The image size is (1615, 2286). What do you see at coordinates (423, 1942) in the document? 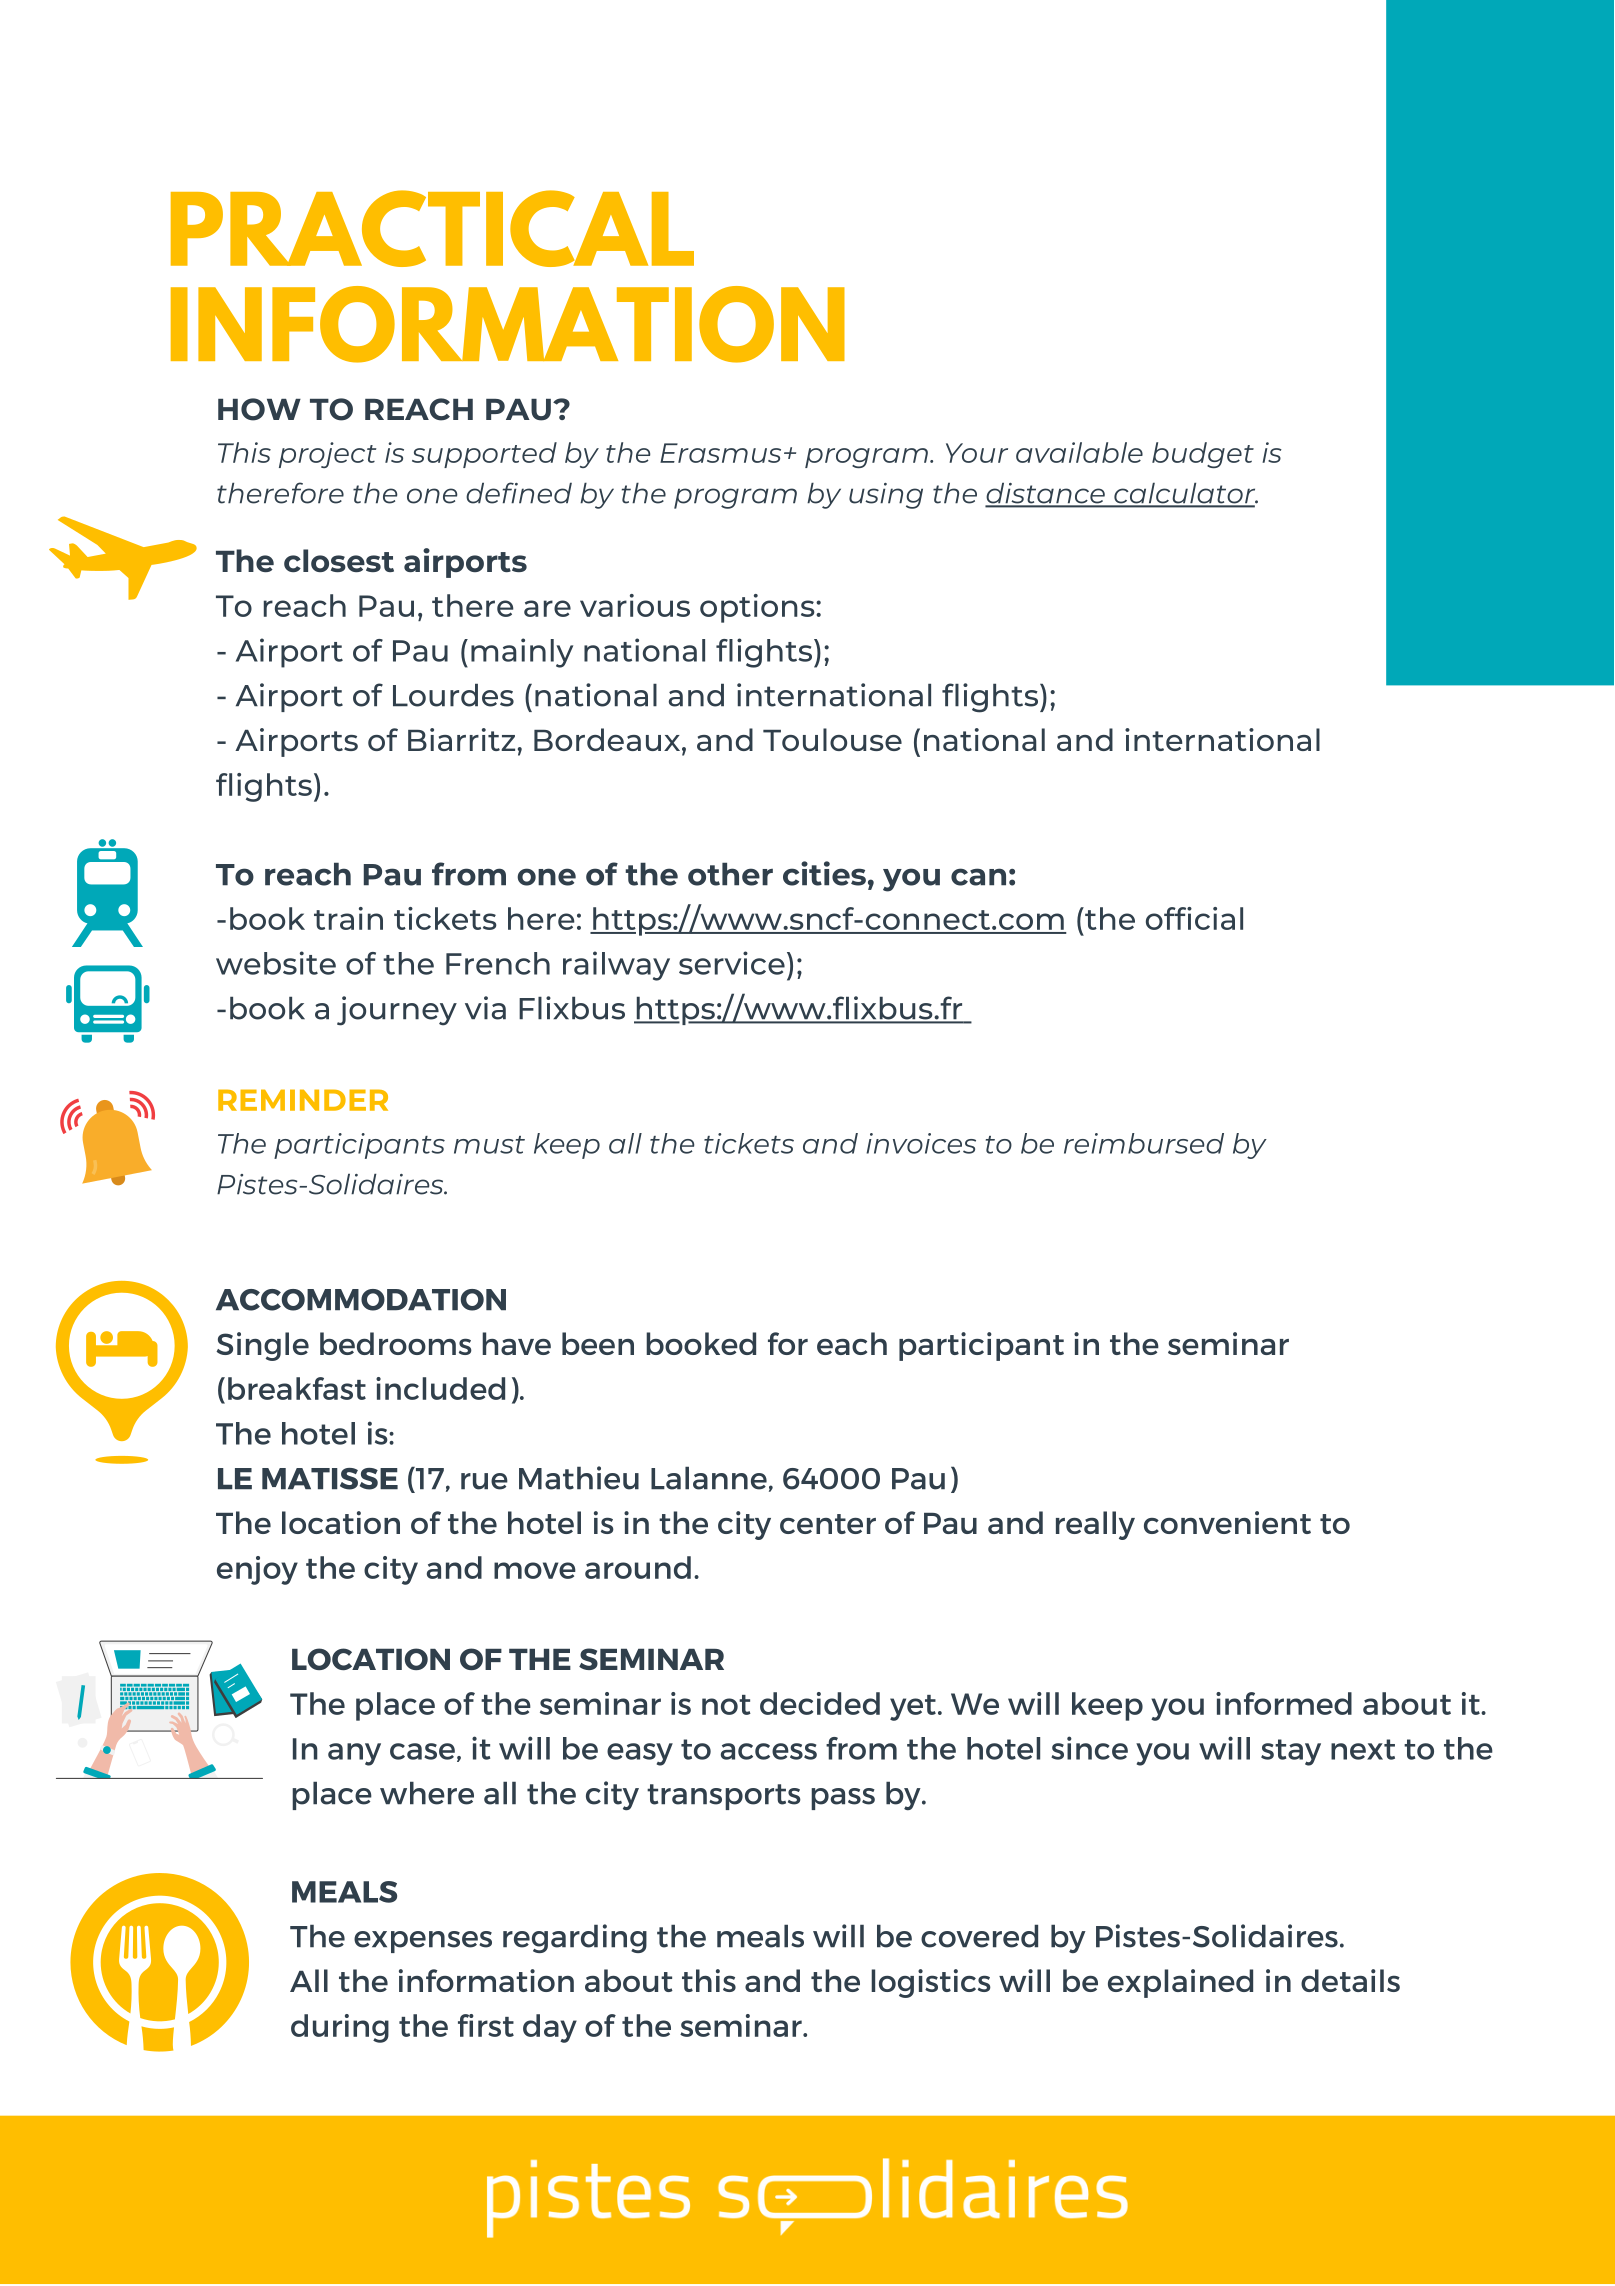
I see `expenses` at bounding box center [423, 1942].
